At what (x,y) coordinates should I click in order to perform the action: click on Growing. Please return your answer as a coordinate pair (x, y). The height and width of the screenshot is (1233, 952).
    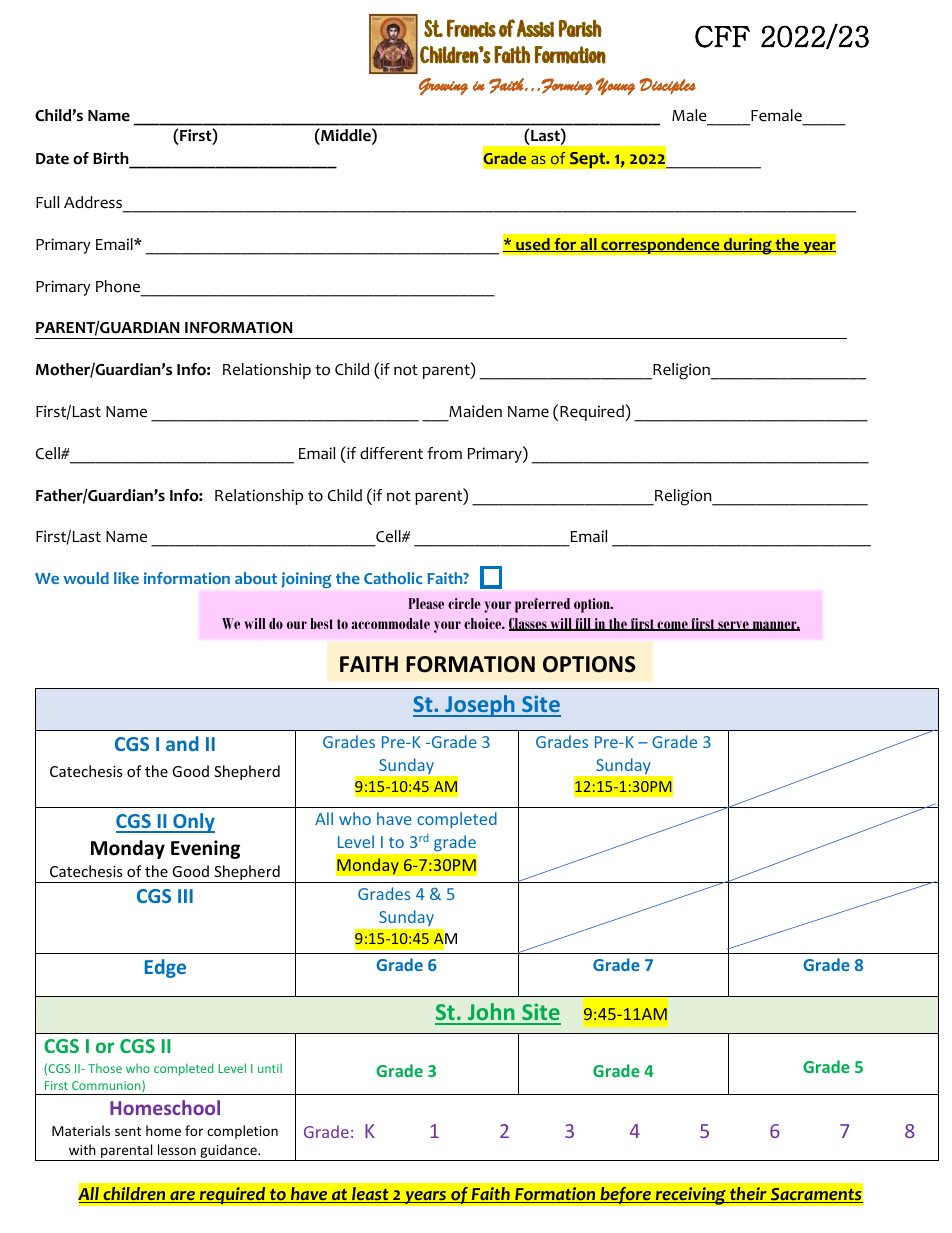
    Looking at the image, I should click on (443, 86).
